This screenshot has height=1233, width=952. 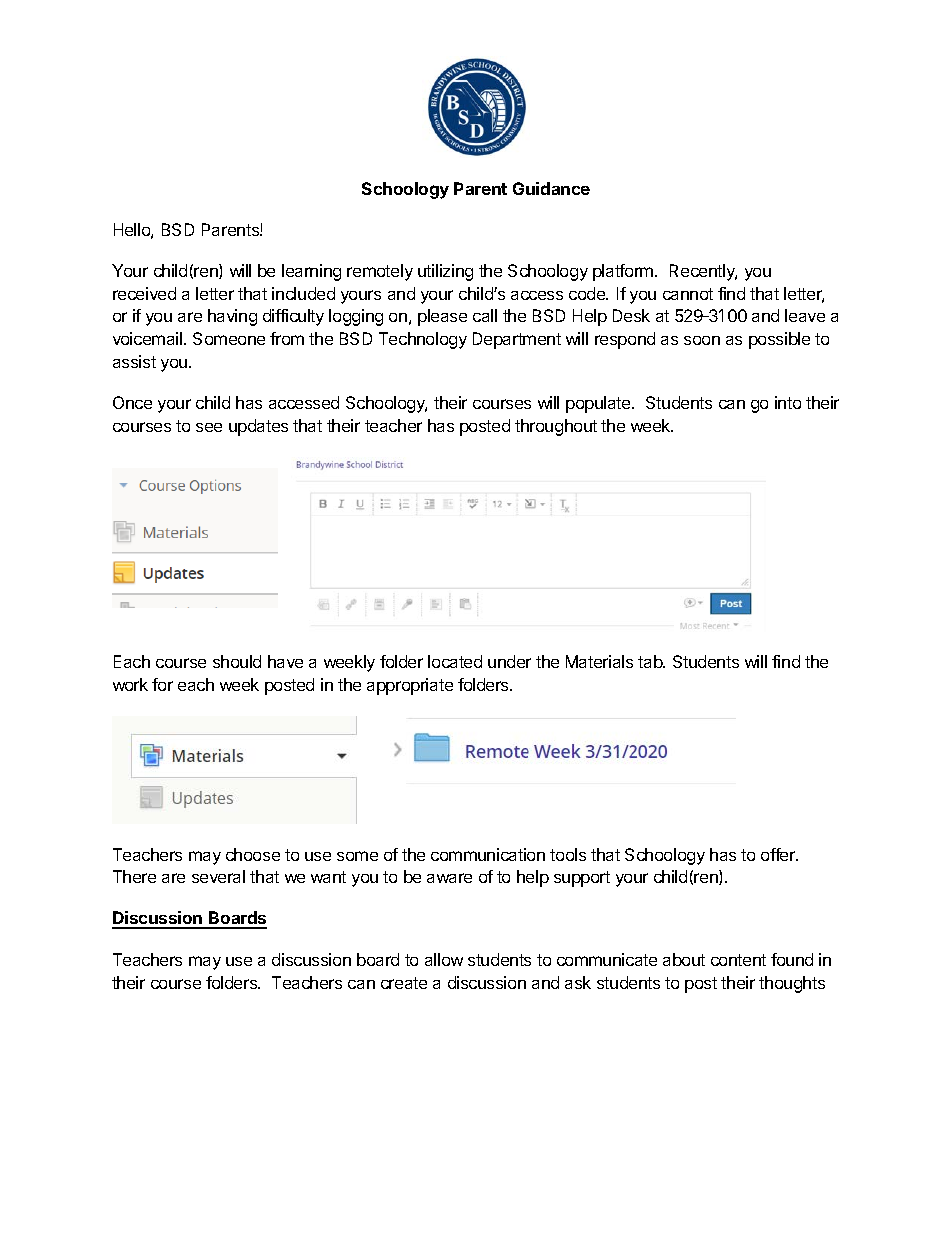 I want to click on tab, so click(x=651, y=661).
